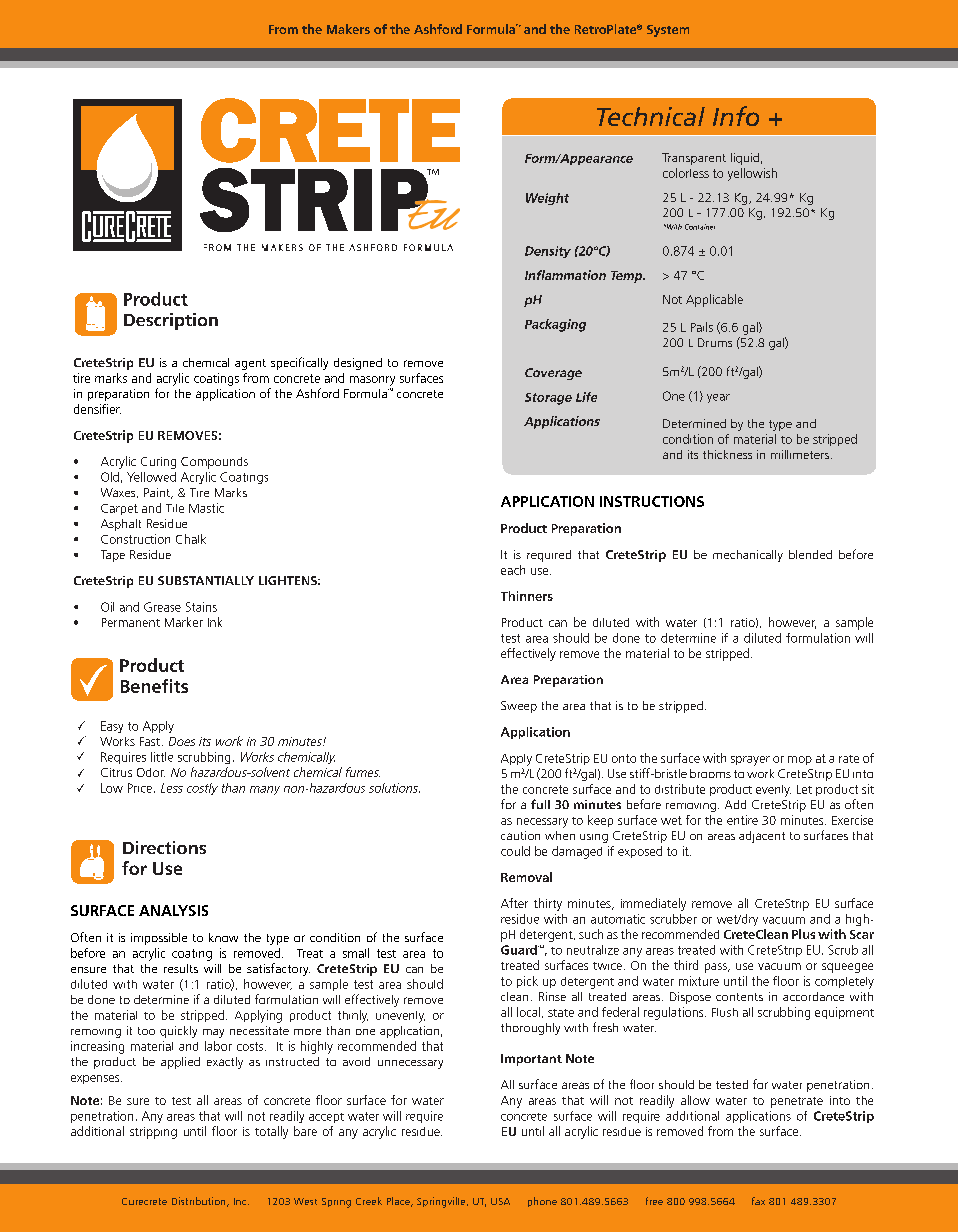  I want to click on stripping, so click(153, 1133).
